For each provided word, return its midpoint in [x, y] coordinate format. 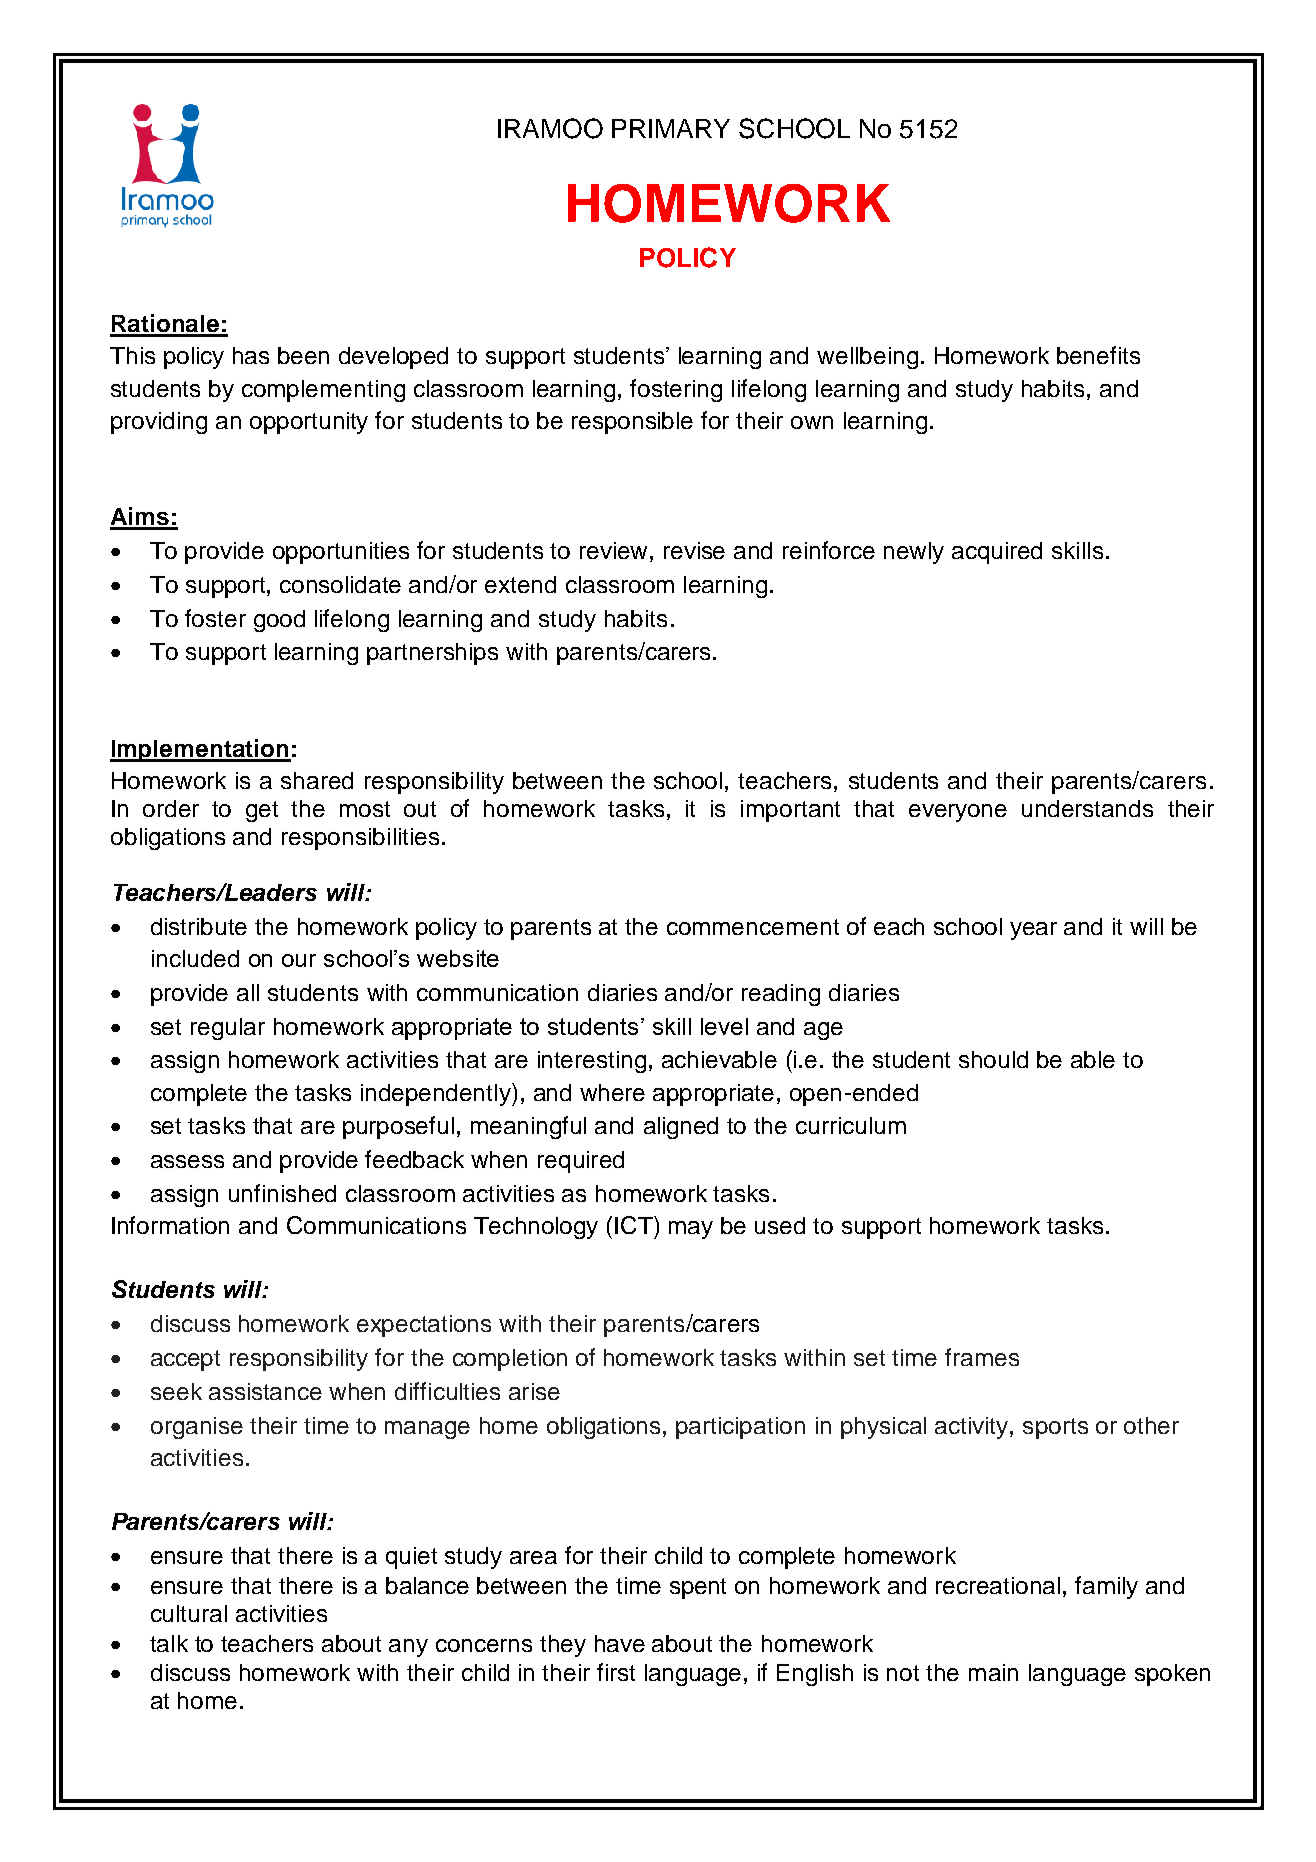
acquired [997, 553]
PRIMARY [671, 128]
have [620, 1643]
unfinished [282, 1193]
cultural [189, 1613]
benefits [1098, 355]
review [615, 550]
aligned [681, 1128]
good [279, 621]
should [993, 1059]
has [251, 355]
